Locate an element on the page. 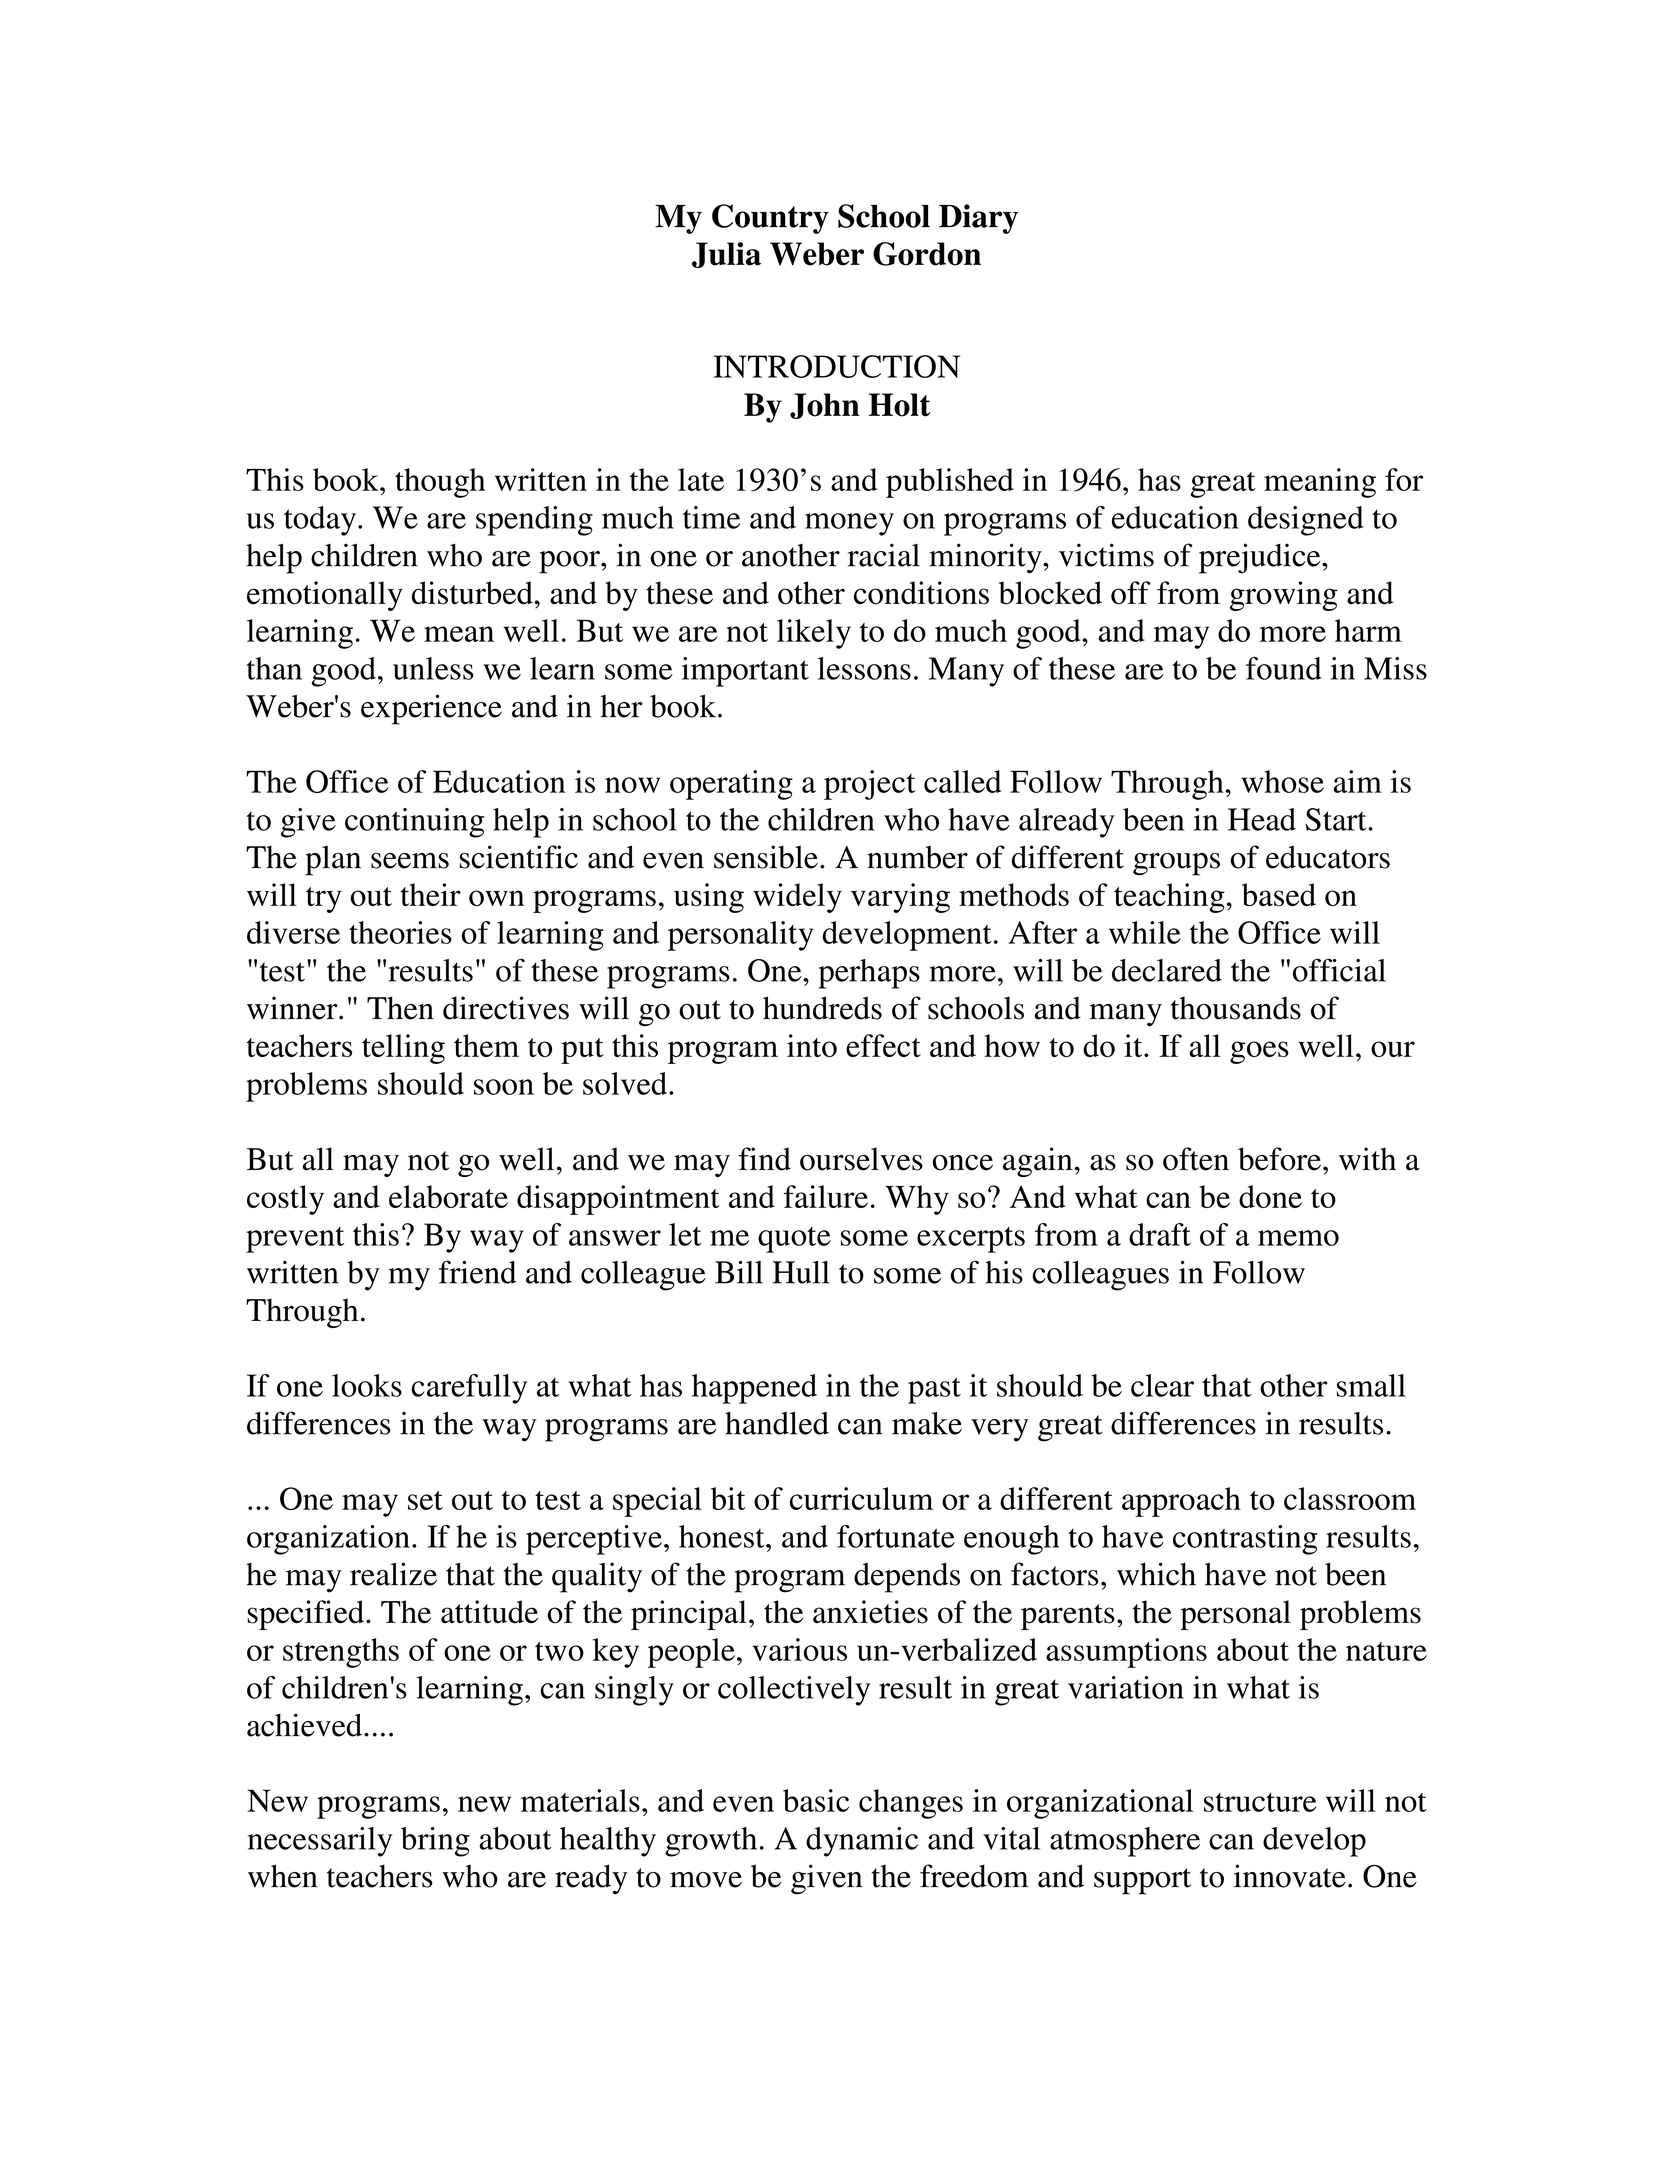 The width and height of the image is (1674, 2166). project is located at coordinates (870, 785).
